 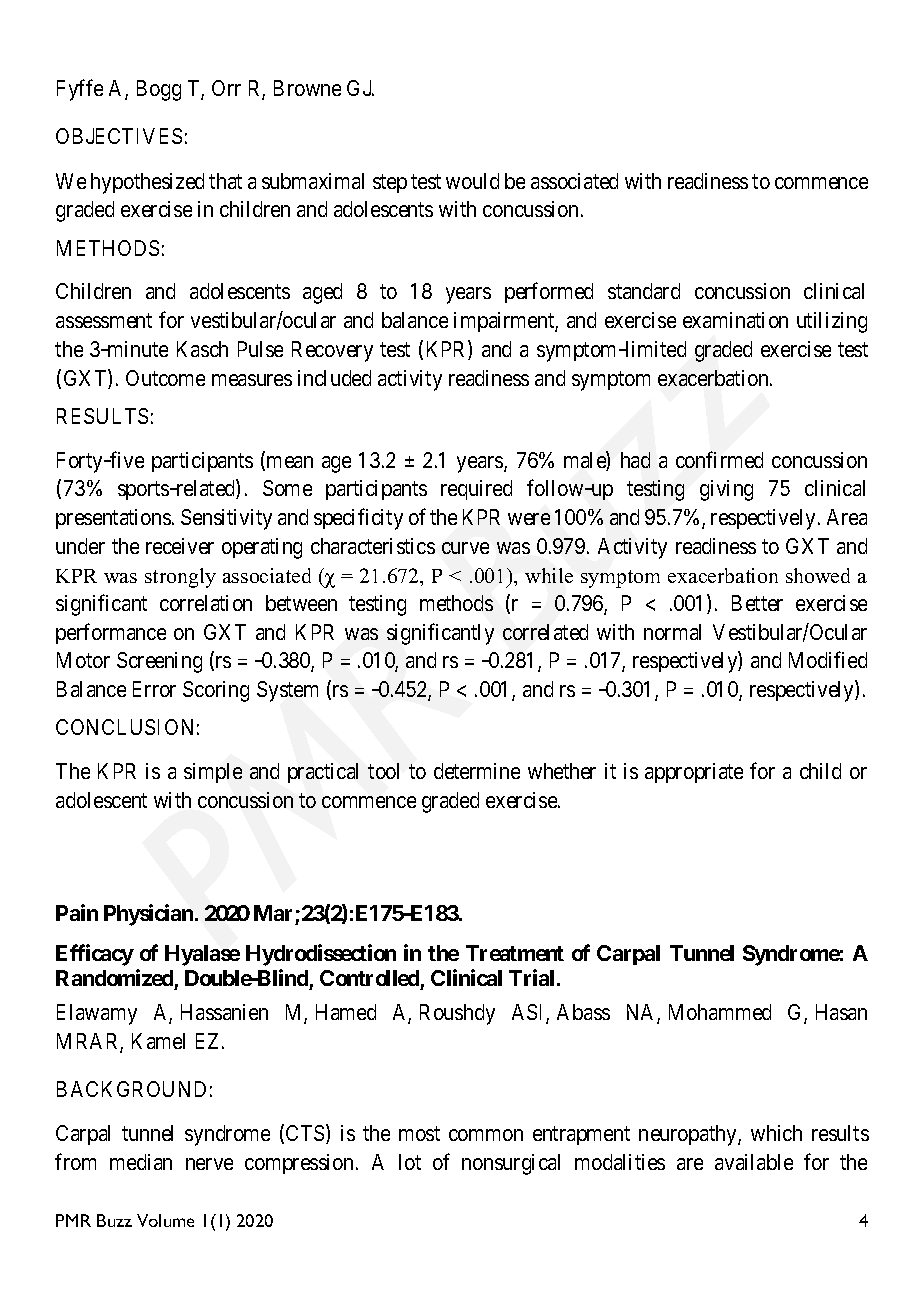 I want to click on Mohammed, so click(x=720, y=1012).
